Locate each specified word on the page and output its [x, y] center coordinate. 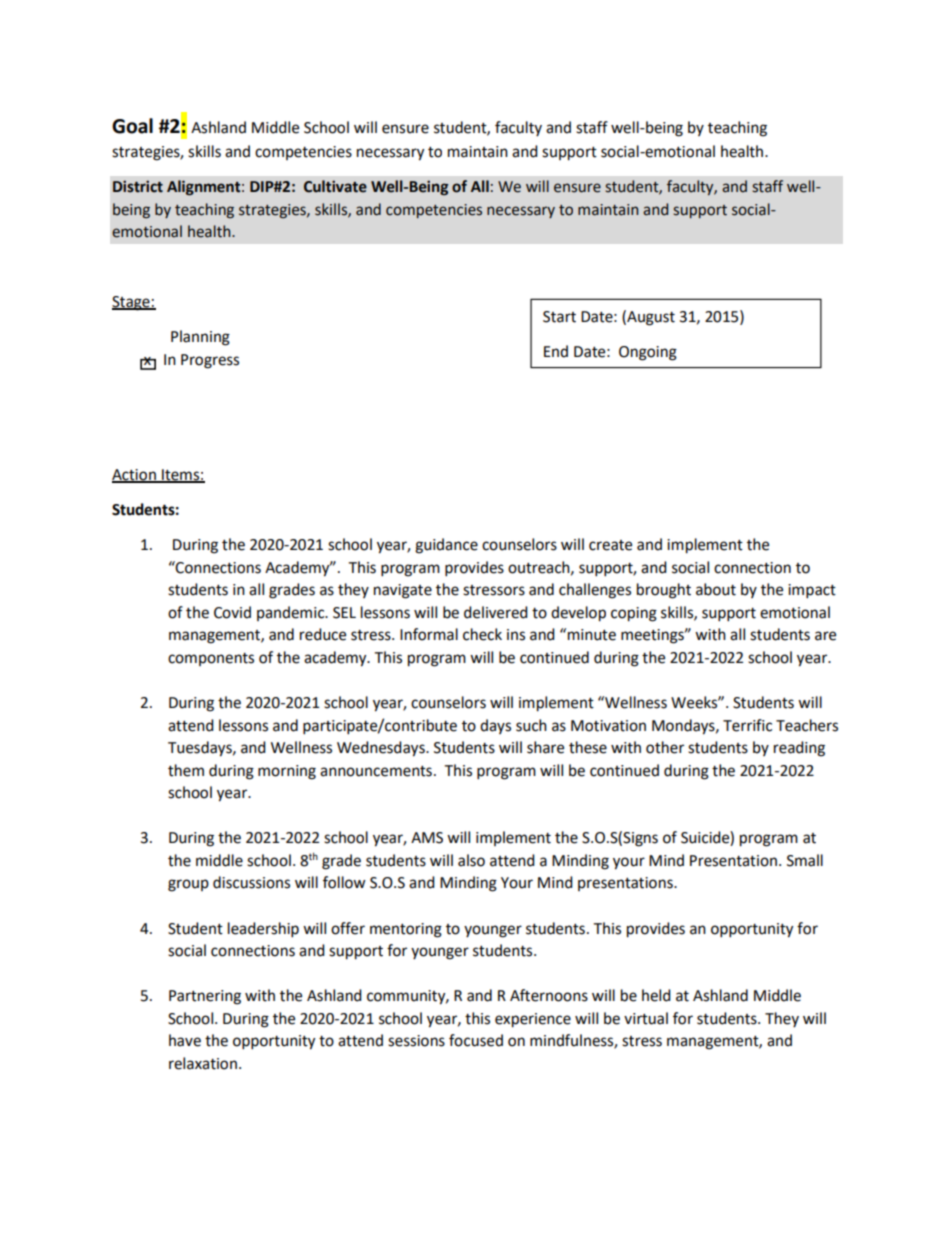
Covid [232, 612]
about [716, 589]
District [138, 186]
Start [559, 317]
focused [476, 1040]
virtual [646, 1018]
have [185, 1040]
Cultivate [335, 186]
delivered [496, 612]
